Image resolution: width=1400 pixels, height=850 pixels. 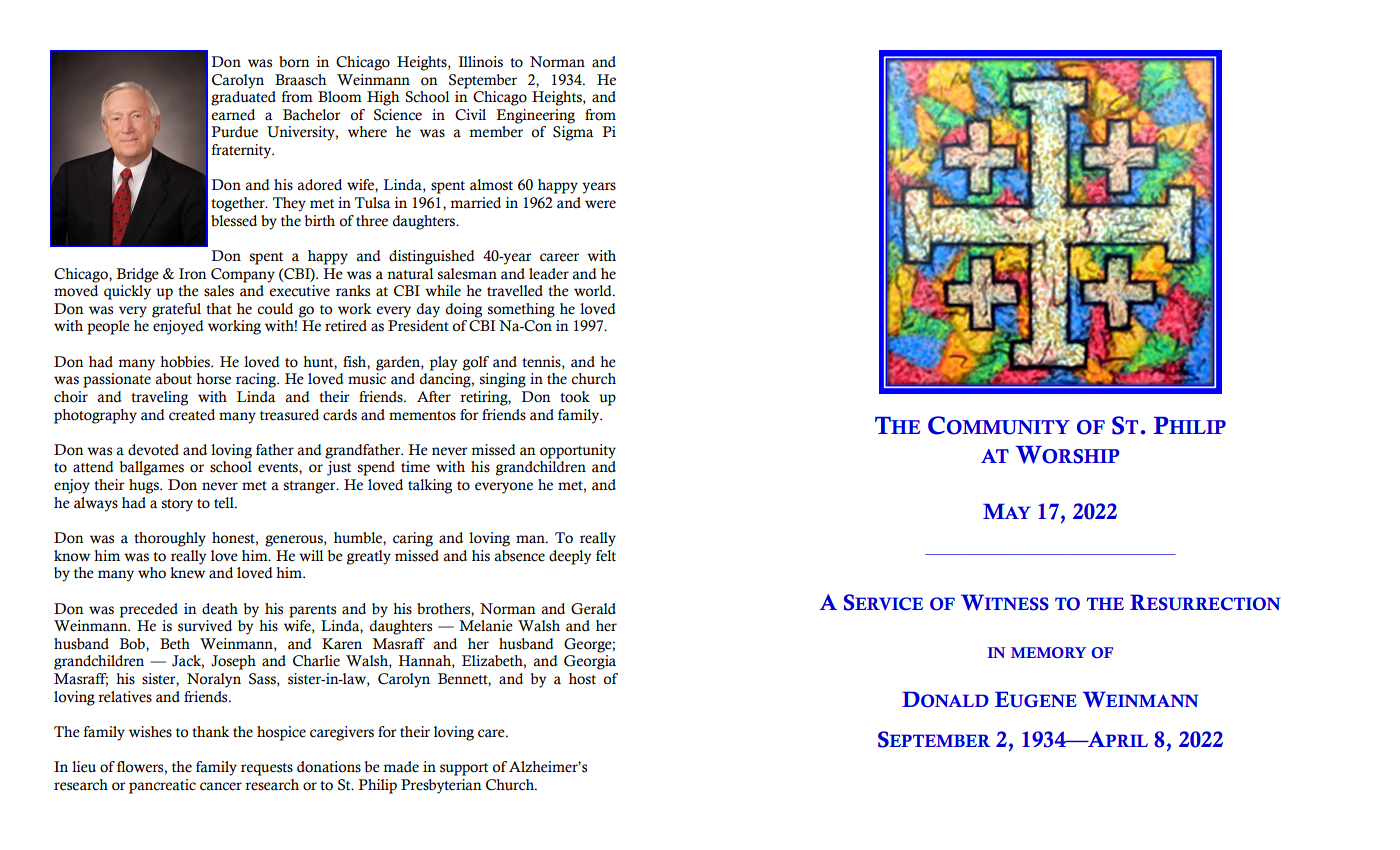 What do you see at coordinates (594, 291) in the document?
I see `world` at bounding box center [594, 291].
